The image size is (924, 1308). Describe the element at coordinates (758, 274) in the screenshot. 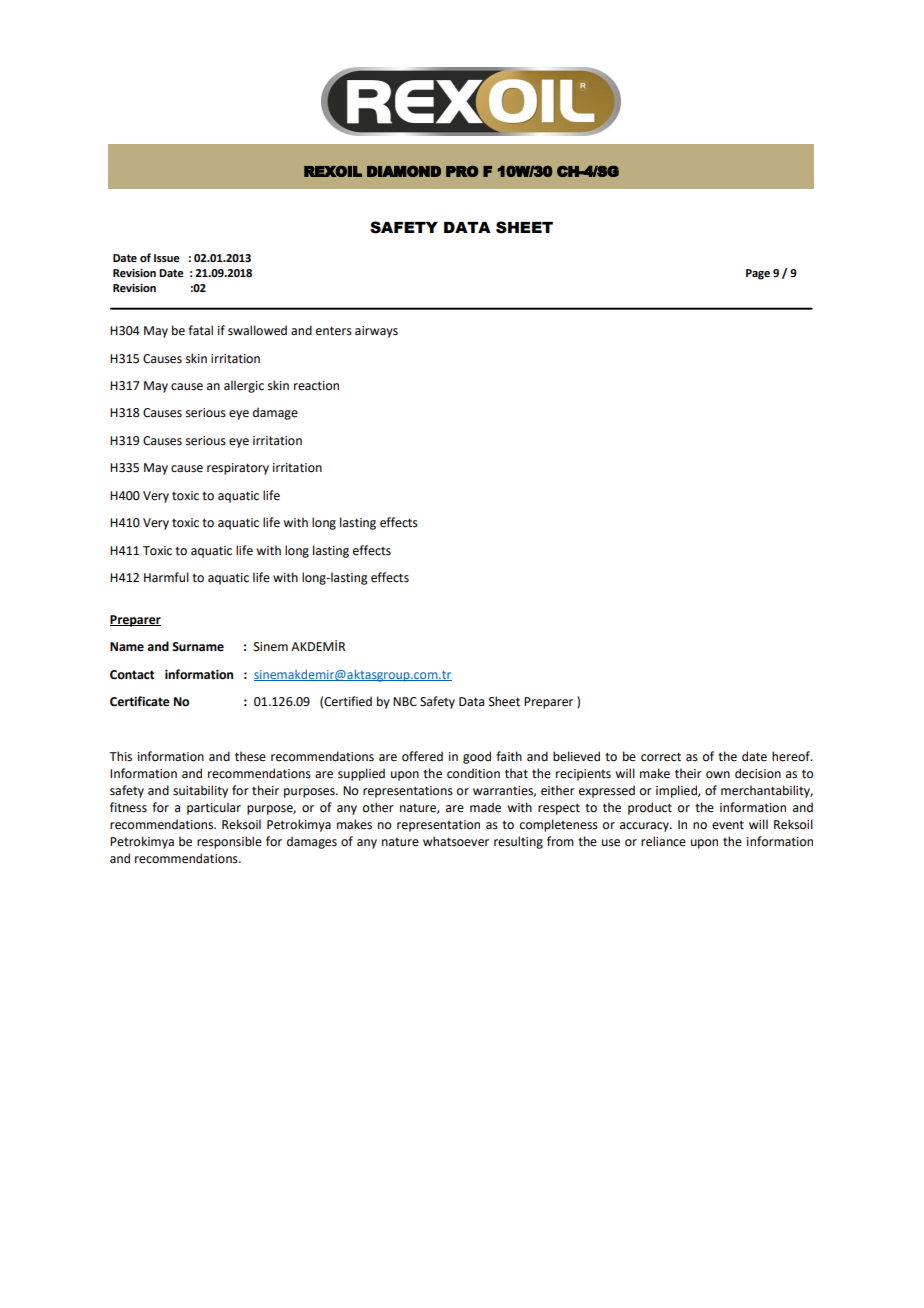

I see `Page` at that location.
